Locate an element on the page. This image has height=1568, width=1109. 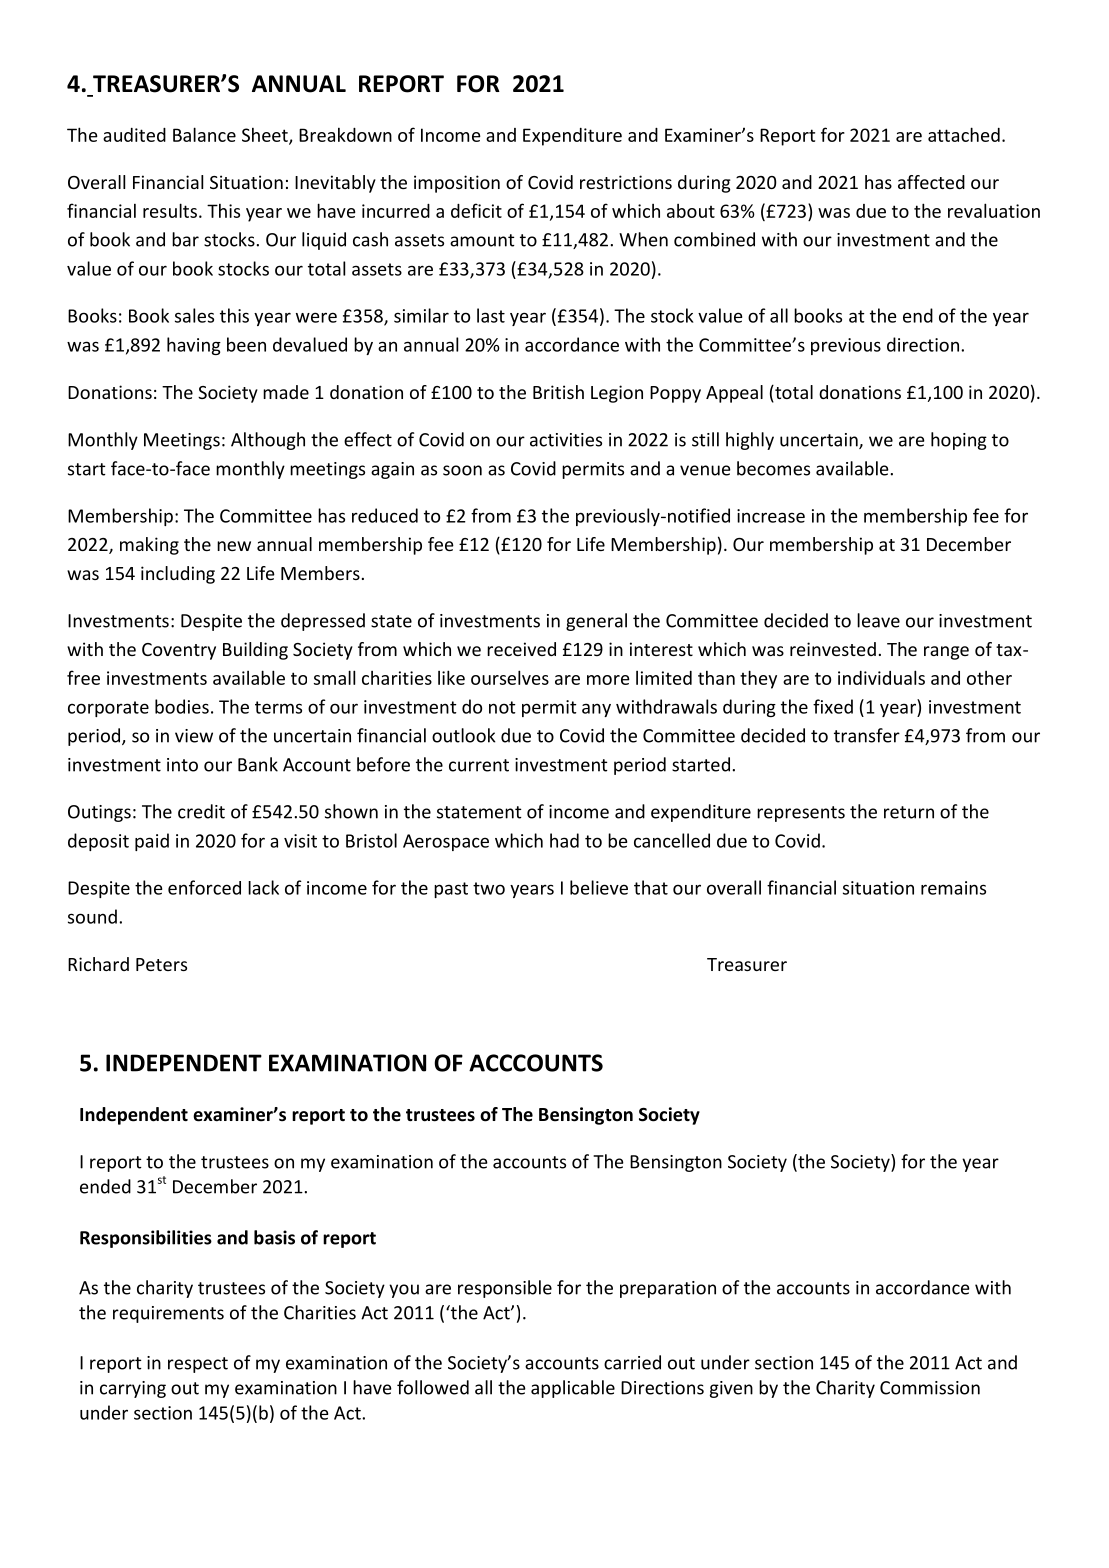
received is located at coordinates (521, 649).
